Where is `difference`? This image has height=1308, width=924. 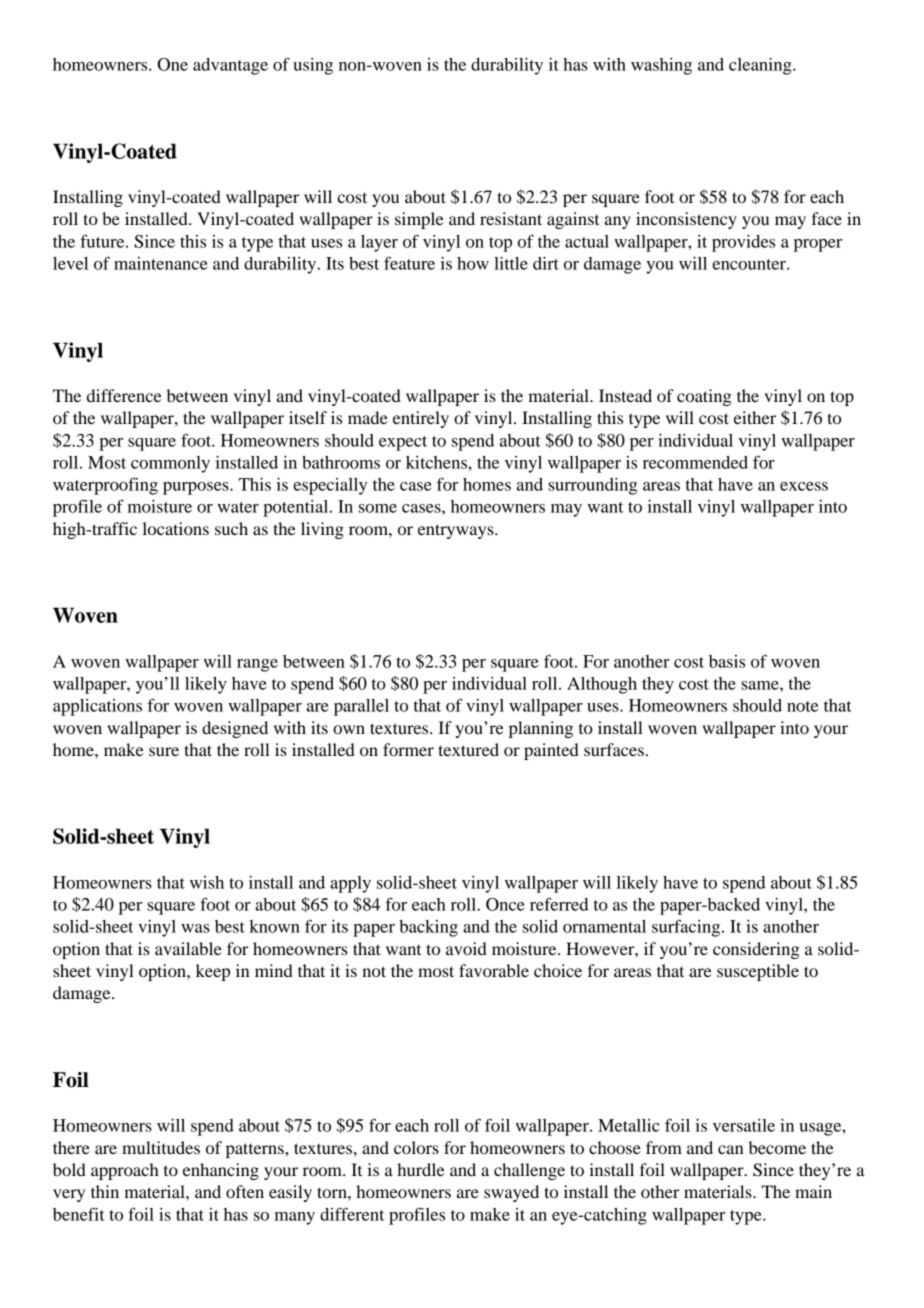
difference is located at coordinates (124, 395).
